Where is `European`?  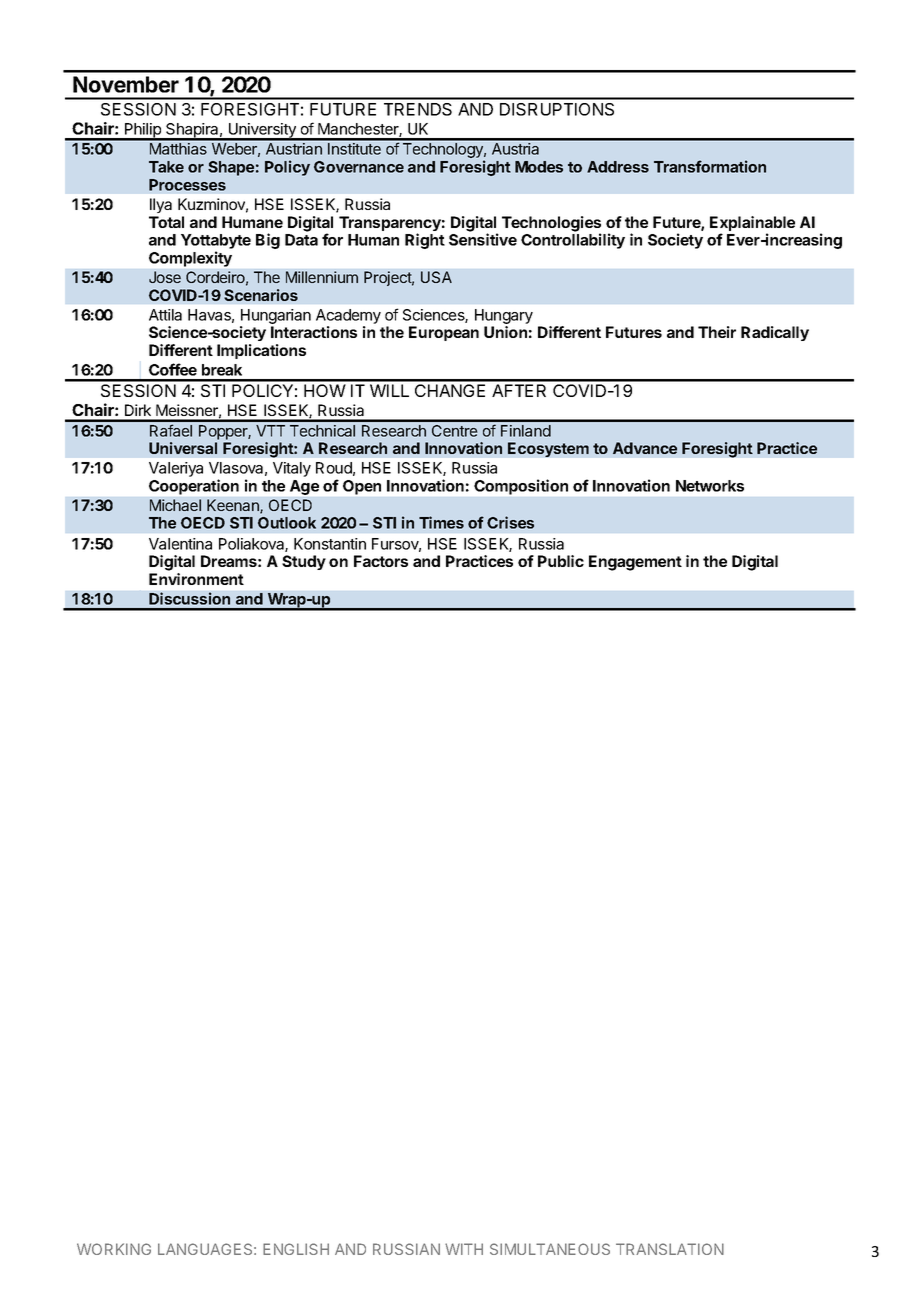 European is located at coordinates (444, 333).
